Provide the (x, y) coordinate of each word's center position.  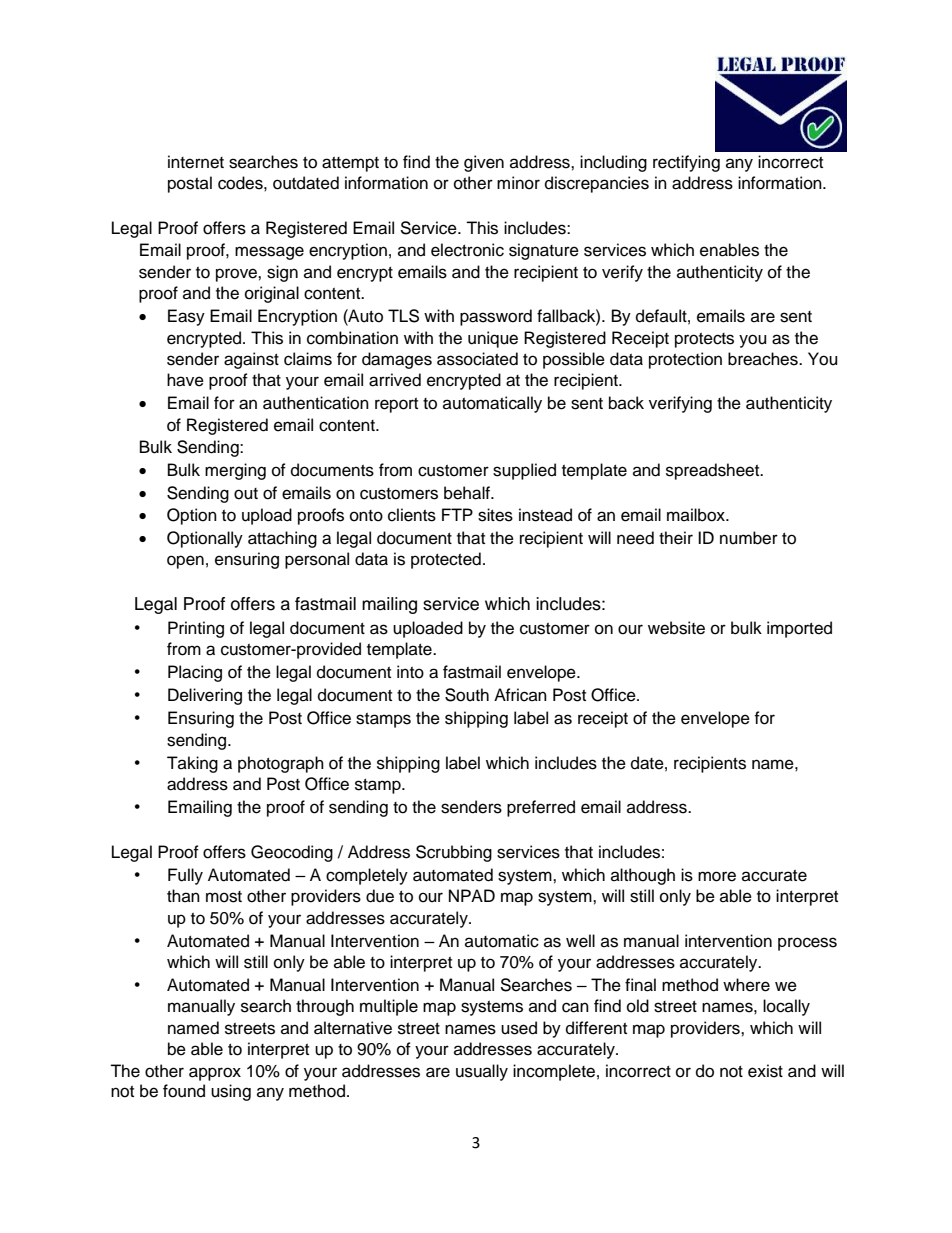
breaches (764, 359)
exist (765, 1071)
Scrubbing (454, 853)
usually (482, 1072)
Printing (196, 629)
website (676, 628)
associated (477, 359)
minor (518, 183)
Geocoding (292, 853)
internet (196, 162)
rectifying (686, 163)
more (717, 876)
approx (215, 1074)
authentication (316, 403)
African (520, 695)
